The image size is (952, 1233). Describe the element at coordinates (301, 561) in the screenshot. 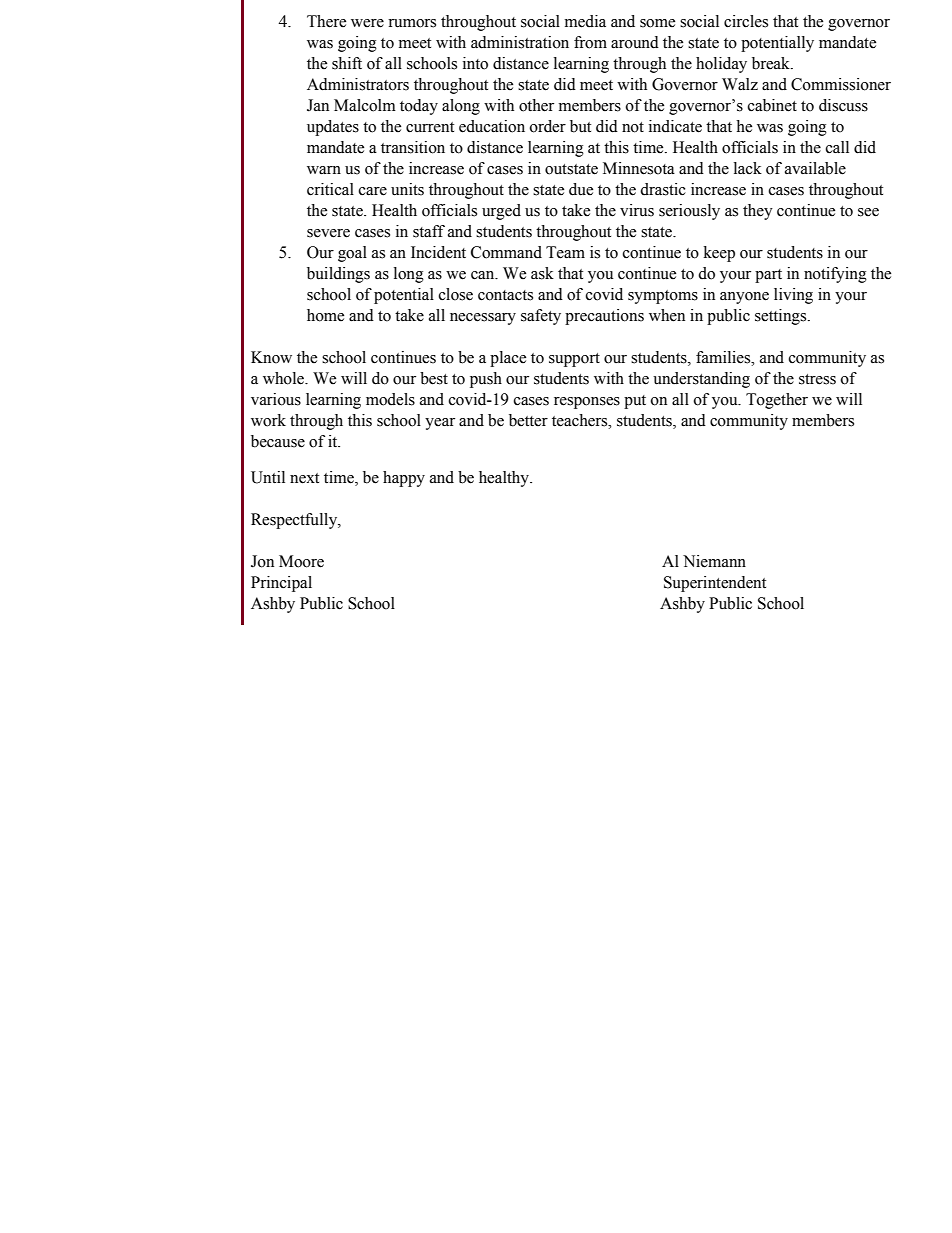

I see `Moore` at that location.
